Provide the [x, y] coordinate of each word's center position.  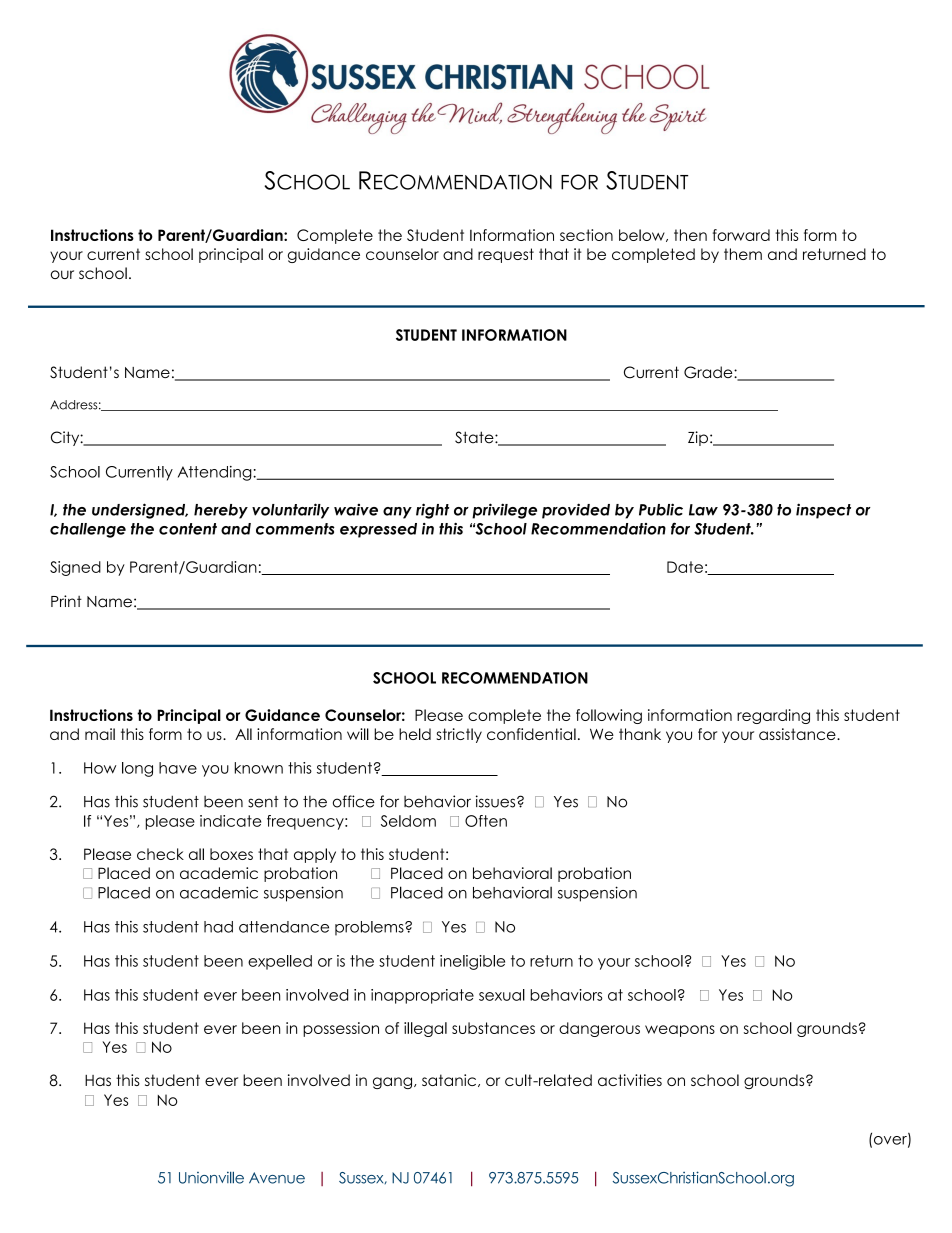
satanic [450, 1080]
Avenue [277, 1178]
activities [630, 1080]
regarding [773, 716]
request [506, 255]
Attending [216, 473]
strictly [459, 735]
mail [100, 734]
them [743, 254]
